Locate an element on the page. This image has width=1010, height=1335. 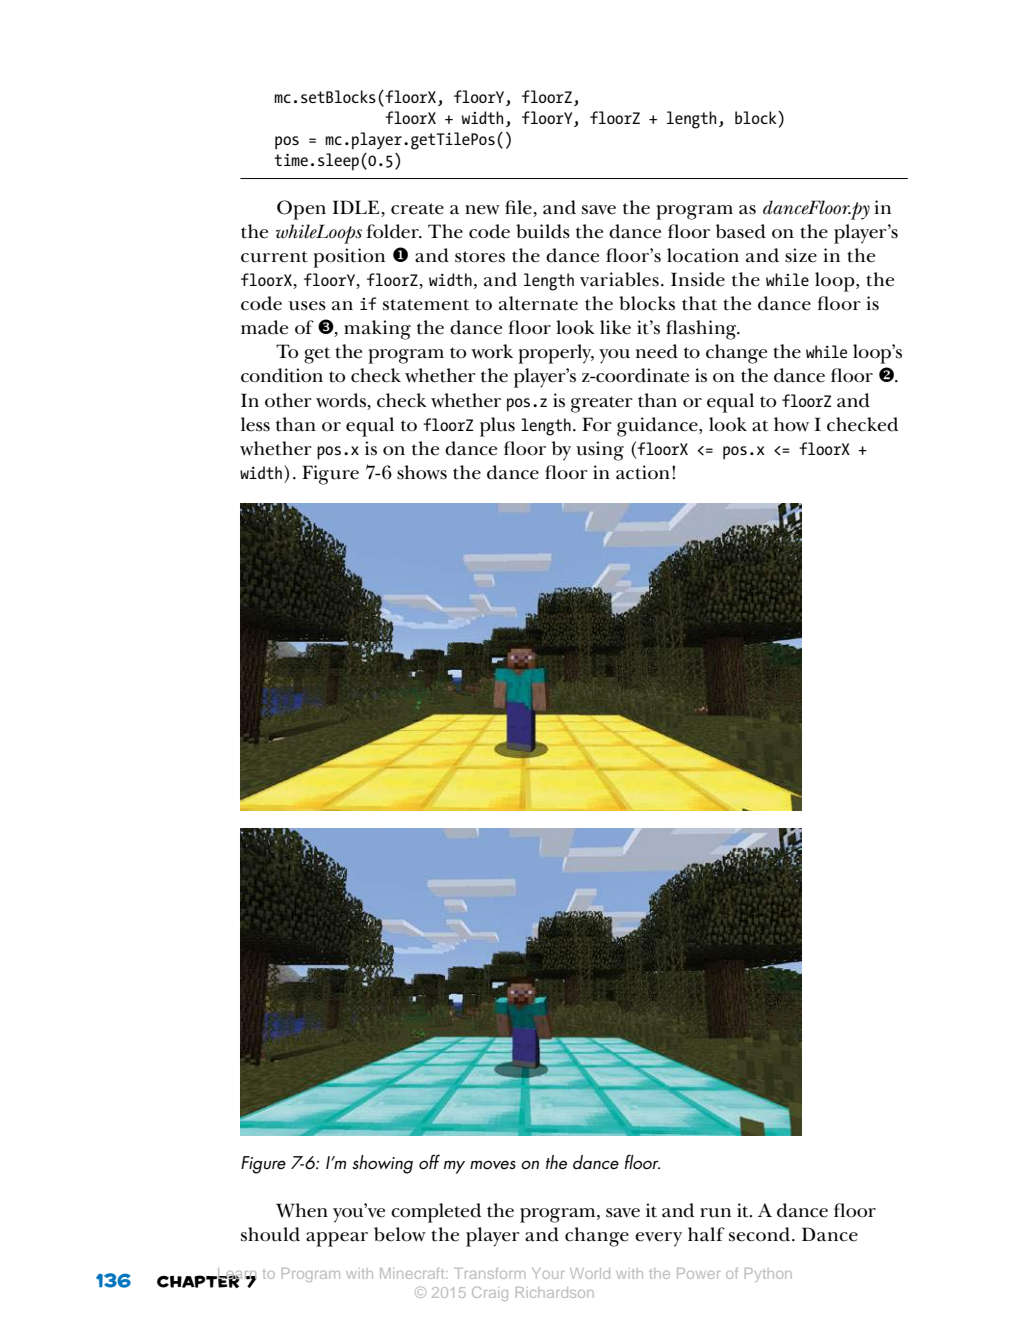
action is located at coordinates (643, 472).
